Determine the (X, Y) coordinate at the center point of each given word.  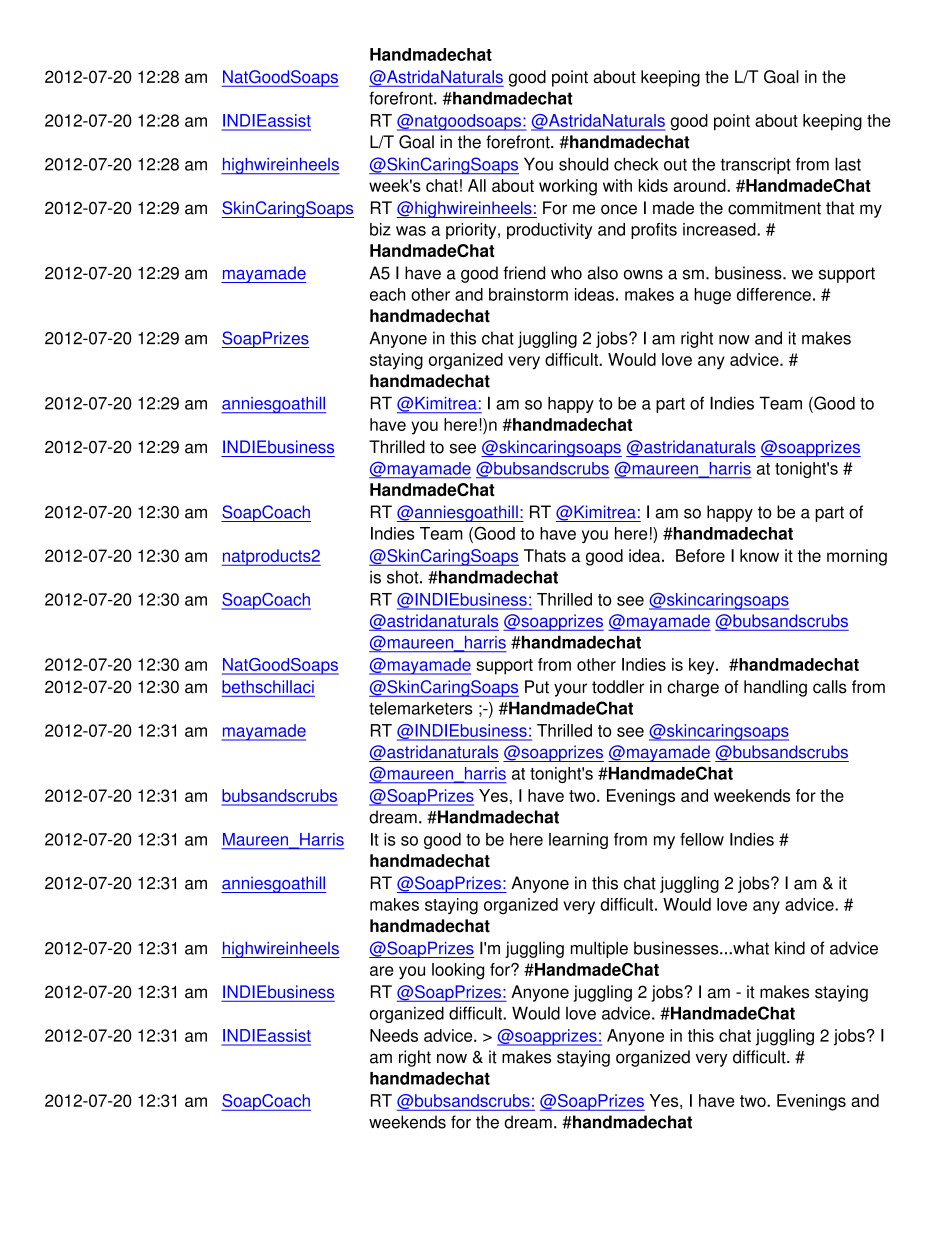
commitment (774, 208)
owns (643, 275)
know (759, 555)
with (617, 185)
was (411, 231)
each (387, 294)
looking (458, 971)
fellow (702, 839)
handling (775, 688)
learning (578, 841)
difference (774, 294)
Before (700, 555)
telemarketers (420, 708)
